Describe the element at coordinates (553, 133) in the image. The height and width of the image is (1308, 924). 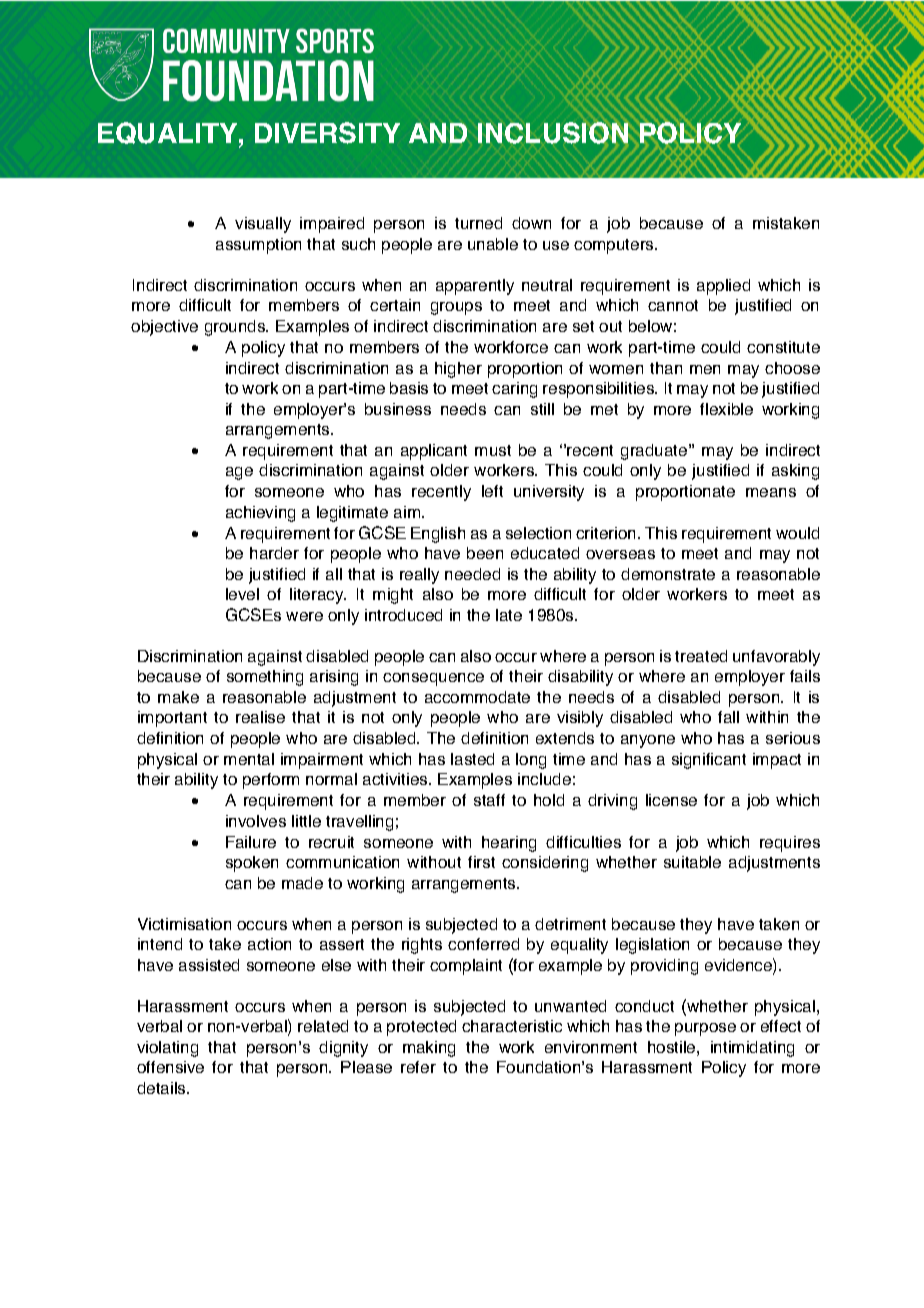
I see `INCLUSION` at that location.
